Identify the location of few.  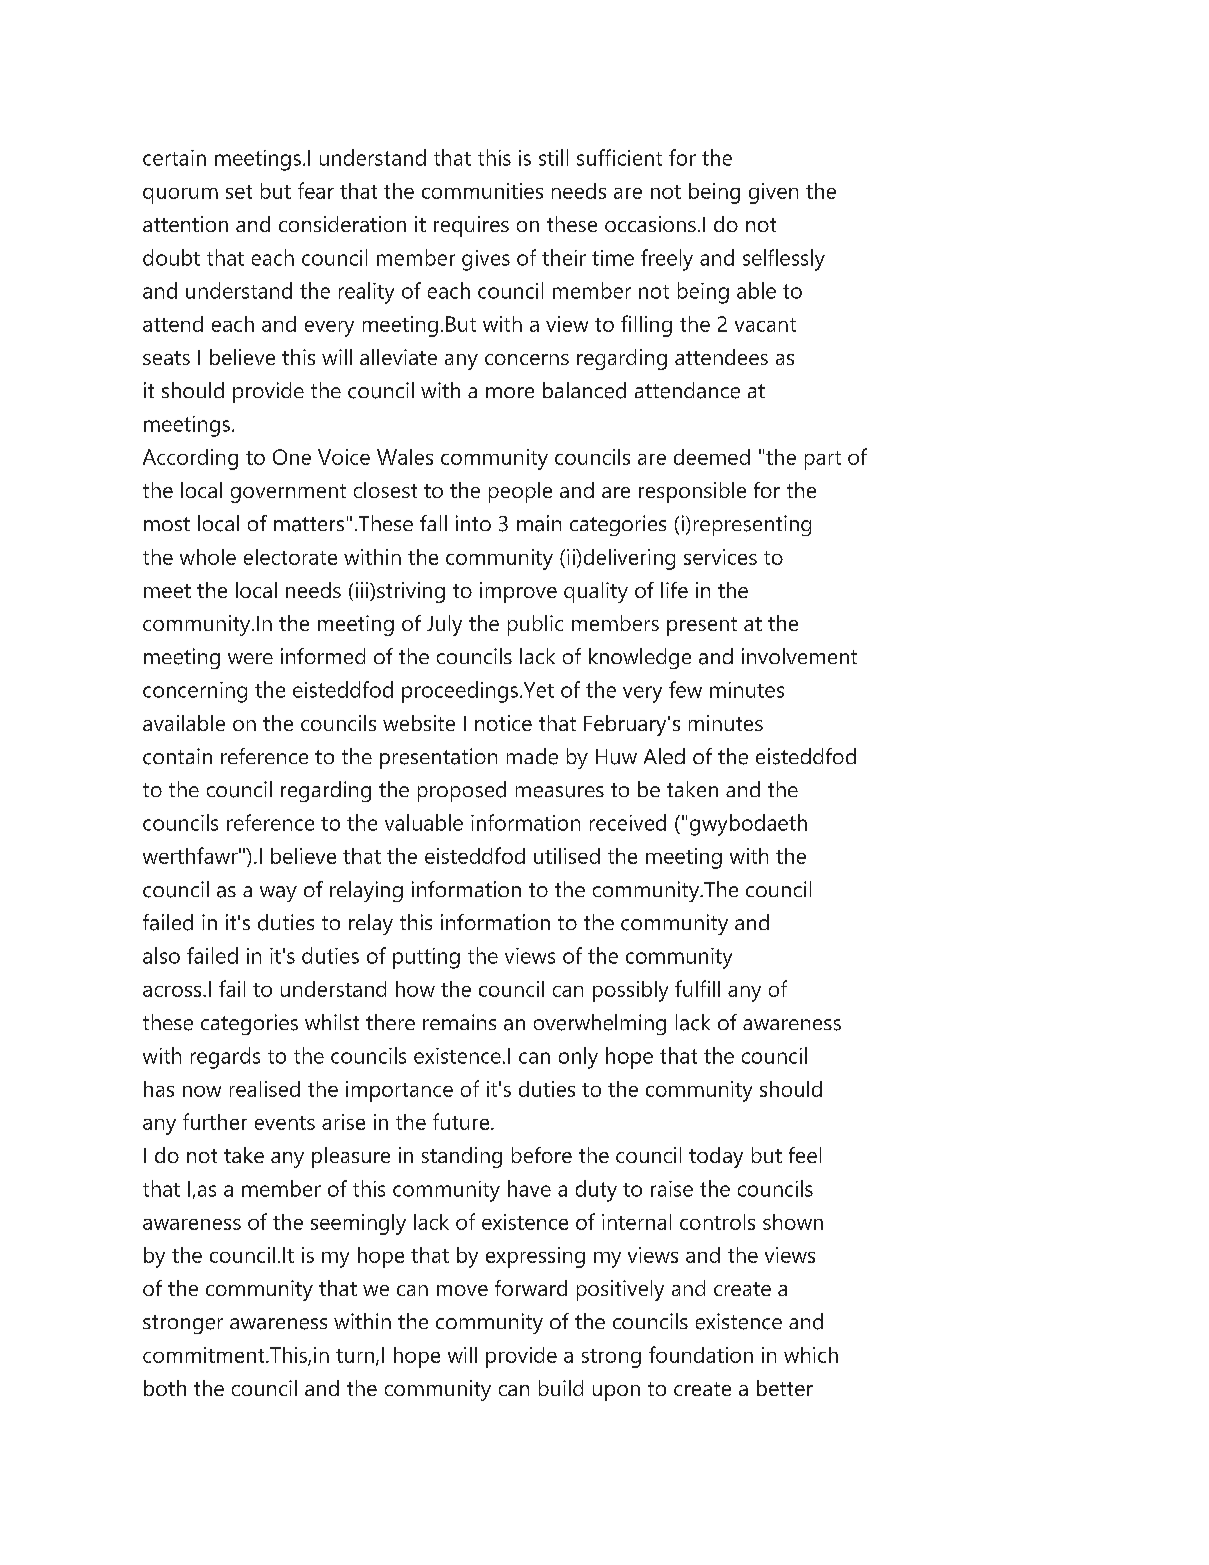
(685, 689).
